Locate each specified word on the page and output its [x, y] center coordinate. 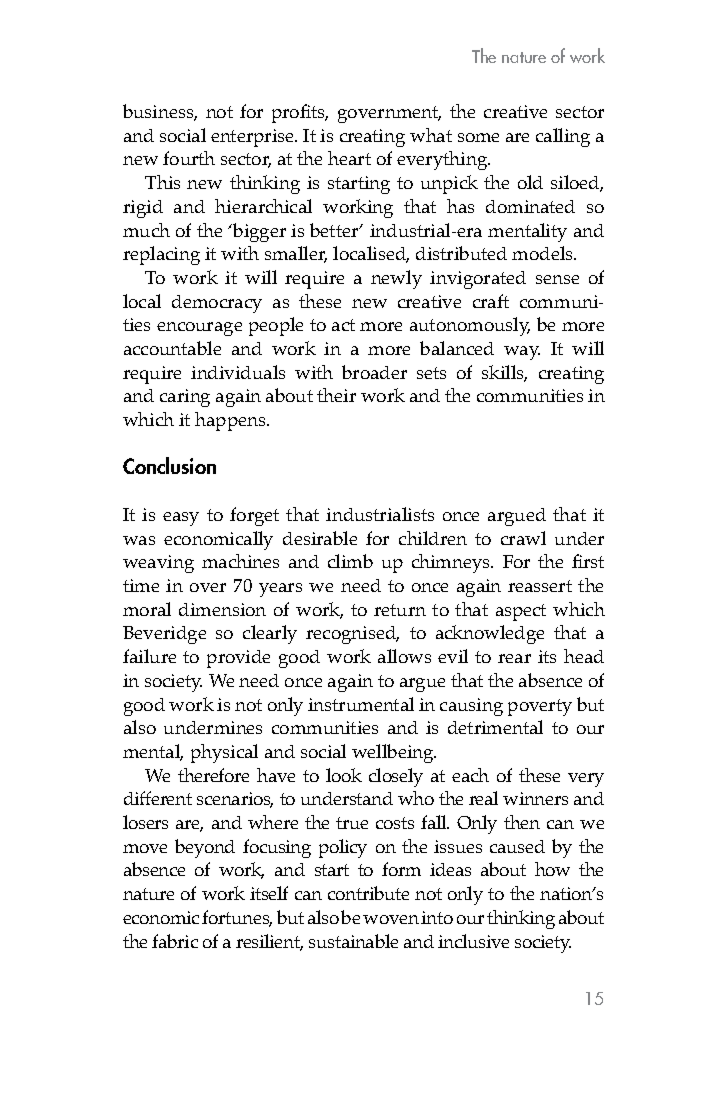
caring [185, 398]
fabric [175, 941]
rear [514, 658]
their [336, 395]
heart [349, 158]
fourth [189, 158]
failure [149, 656]
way [522, 353]
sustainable [353, 941]
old [530, 182]
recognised [352, 635]
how [552, 869]
